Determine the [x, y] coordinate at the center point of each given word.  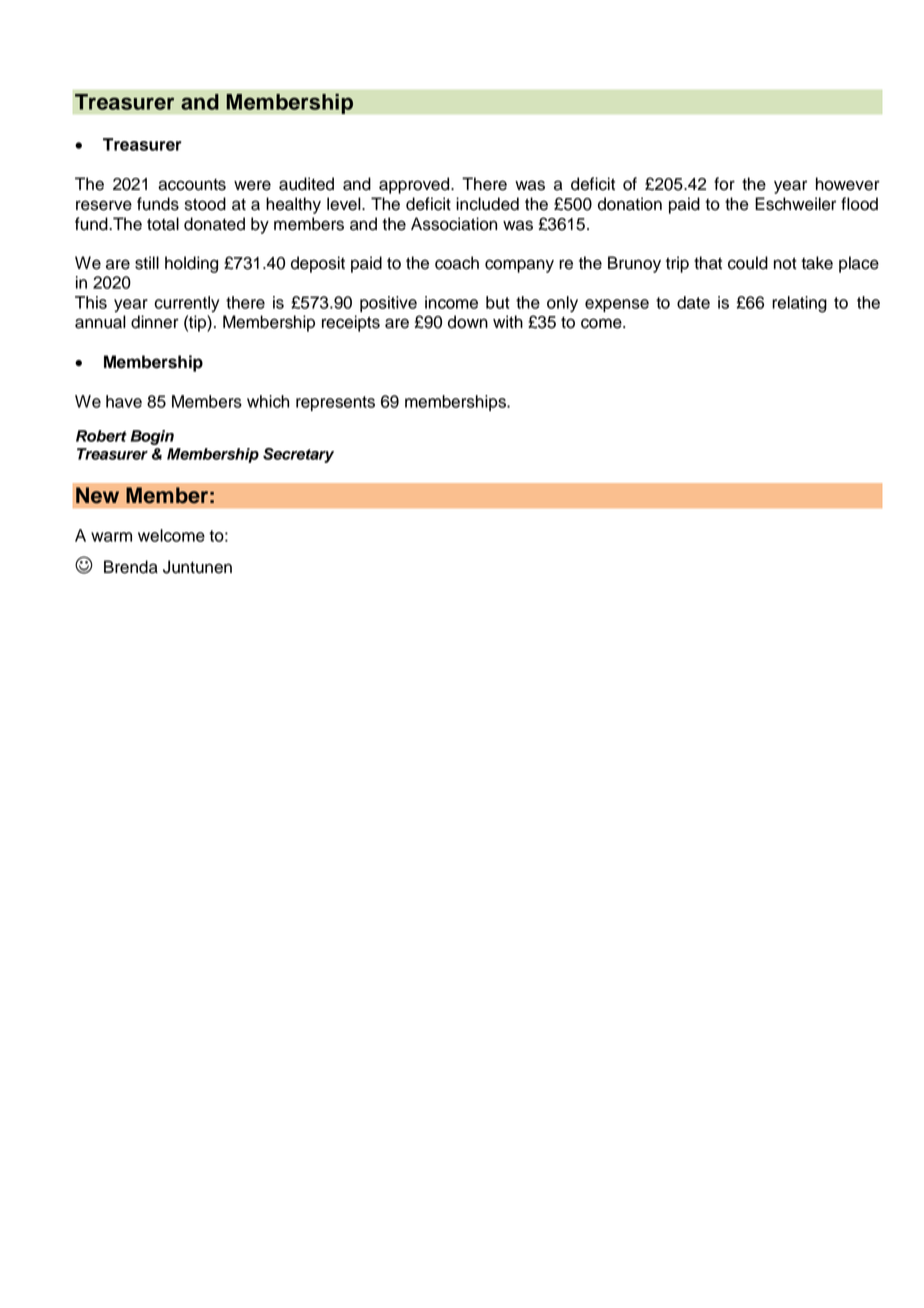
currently [187, 304]
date [693, 302]
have [124, 401]
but [498, 302]
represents [335, 403]
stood [205, 204]
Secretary [298, 455]
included [487, 204]
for [724, 184]
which [268, 401]
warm [111, 537]
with [508, 321]
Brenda [131, 567]
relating [799, 304]
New [97, 495]
